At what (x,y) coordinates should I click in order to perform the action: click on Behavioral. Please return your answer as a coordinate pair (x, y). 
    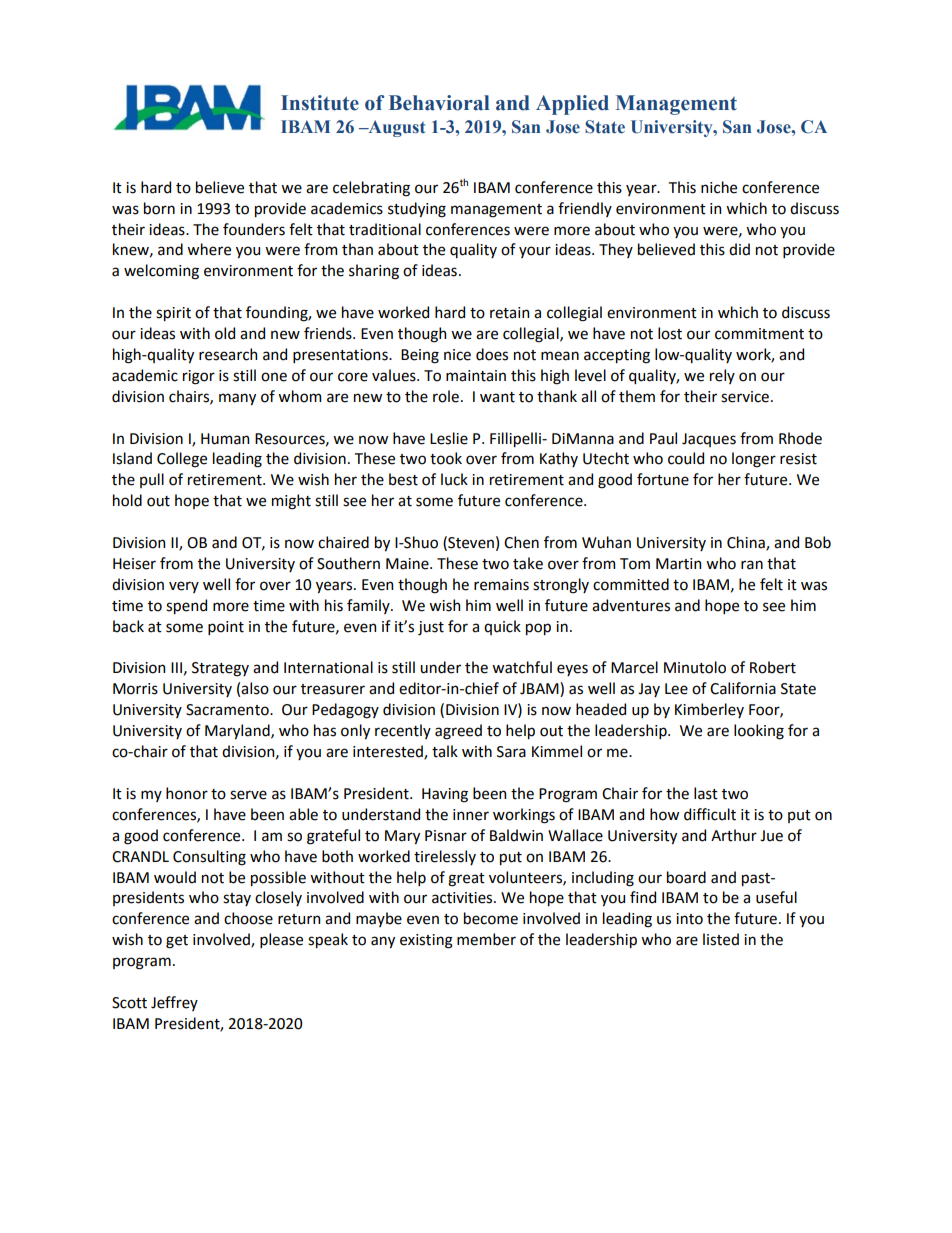
    Looking at the image, I should click on (439, 103).
